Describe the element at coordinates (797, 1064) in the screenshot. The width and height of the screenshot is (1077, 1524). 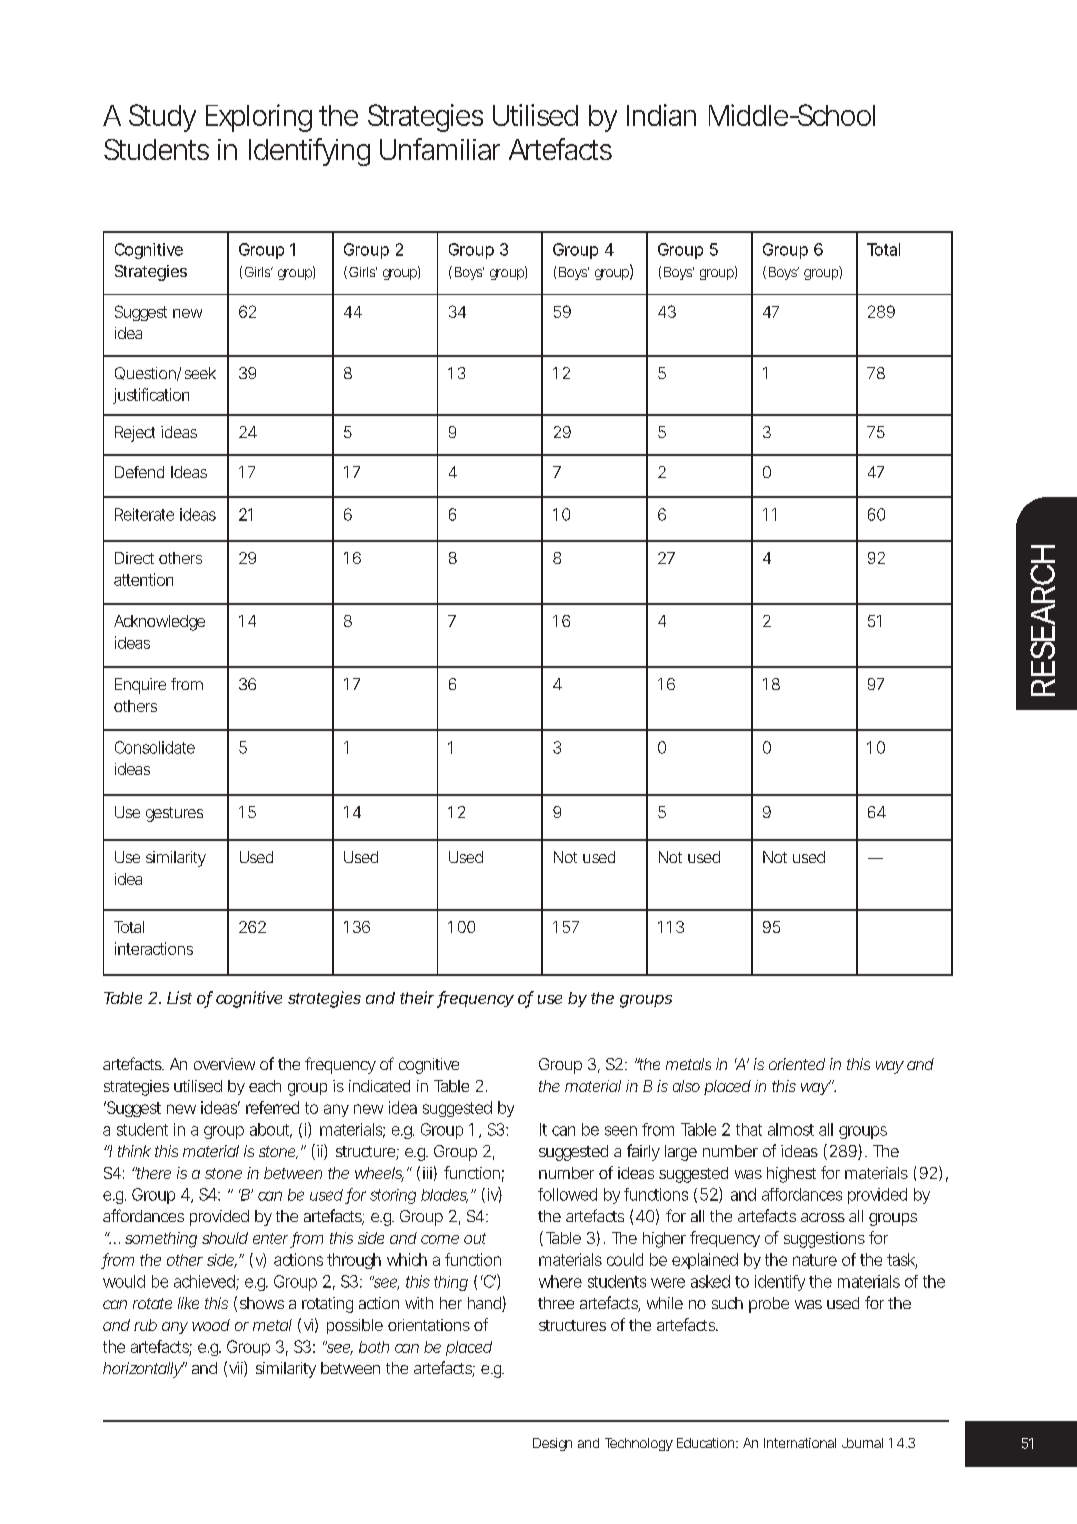
I see `oriented` at that location.
